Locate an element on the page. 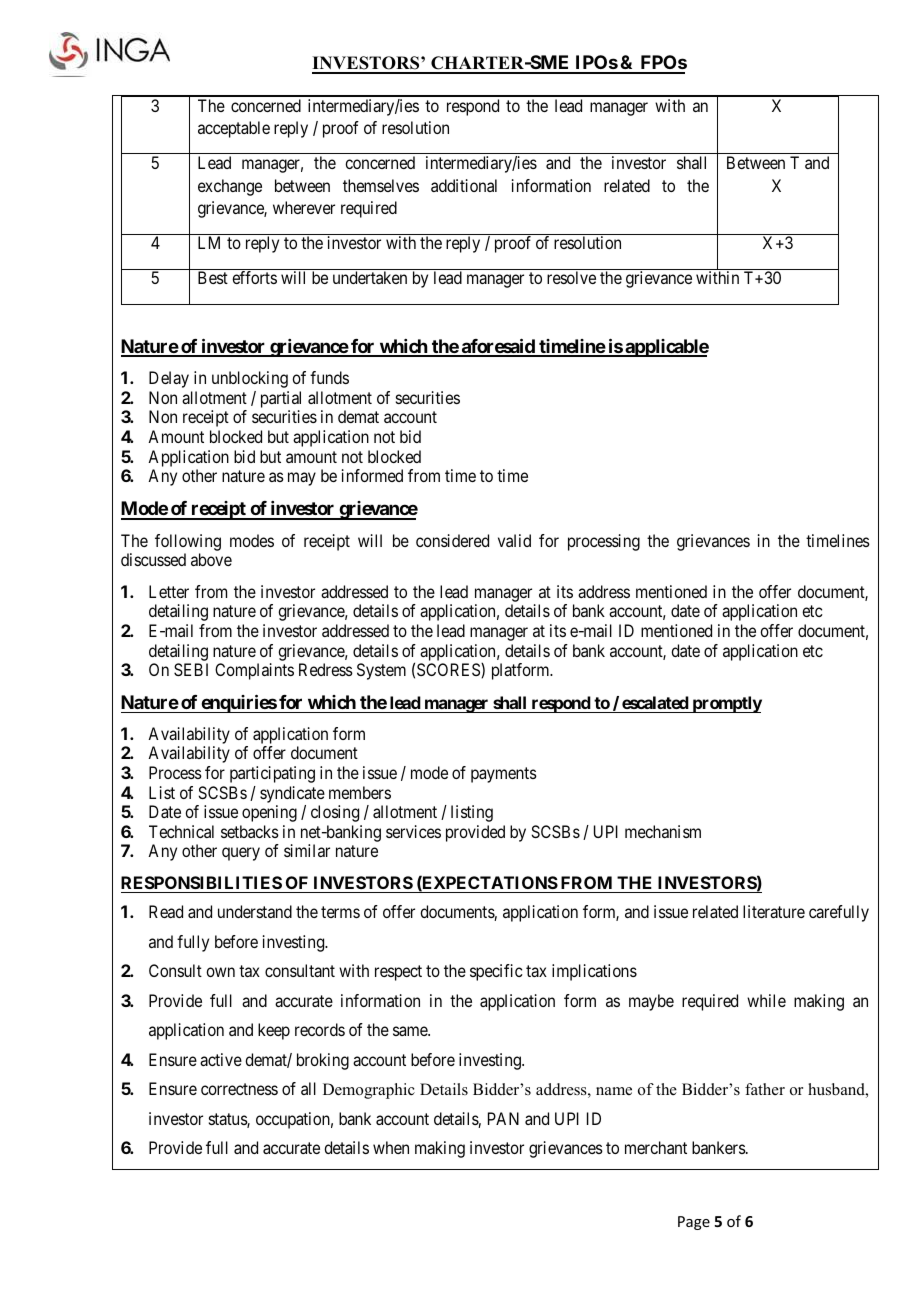 This page has height=1308, width=924. correctness is located at coordinates (239, 1089).
